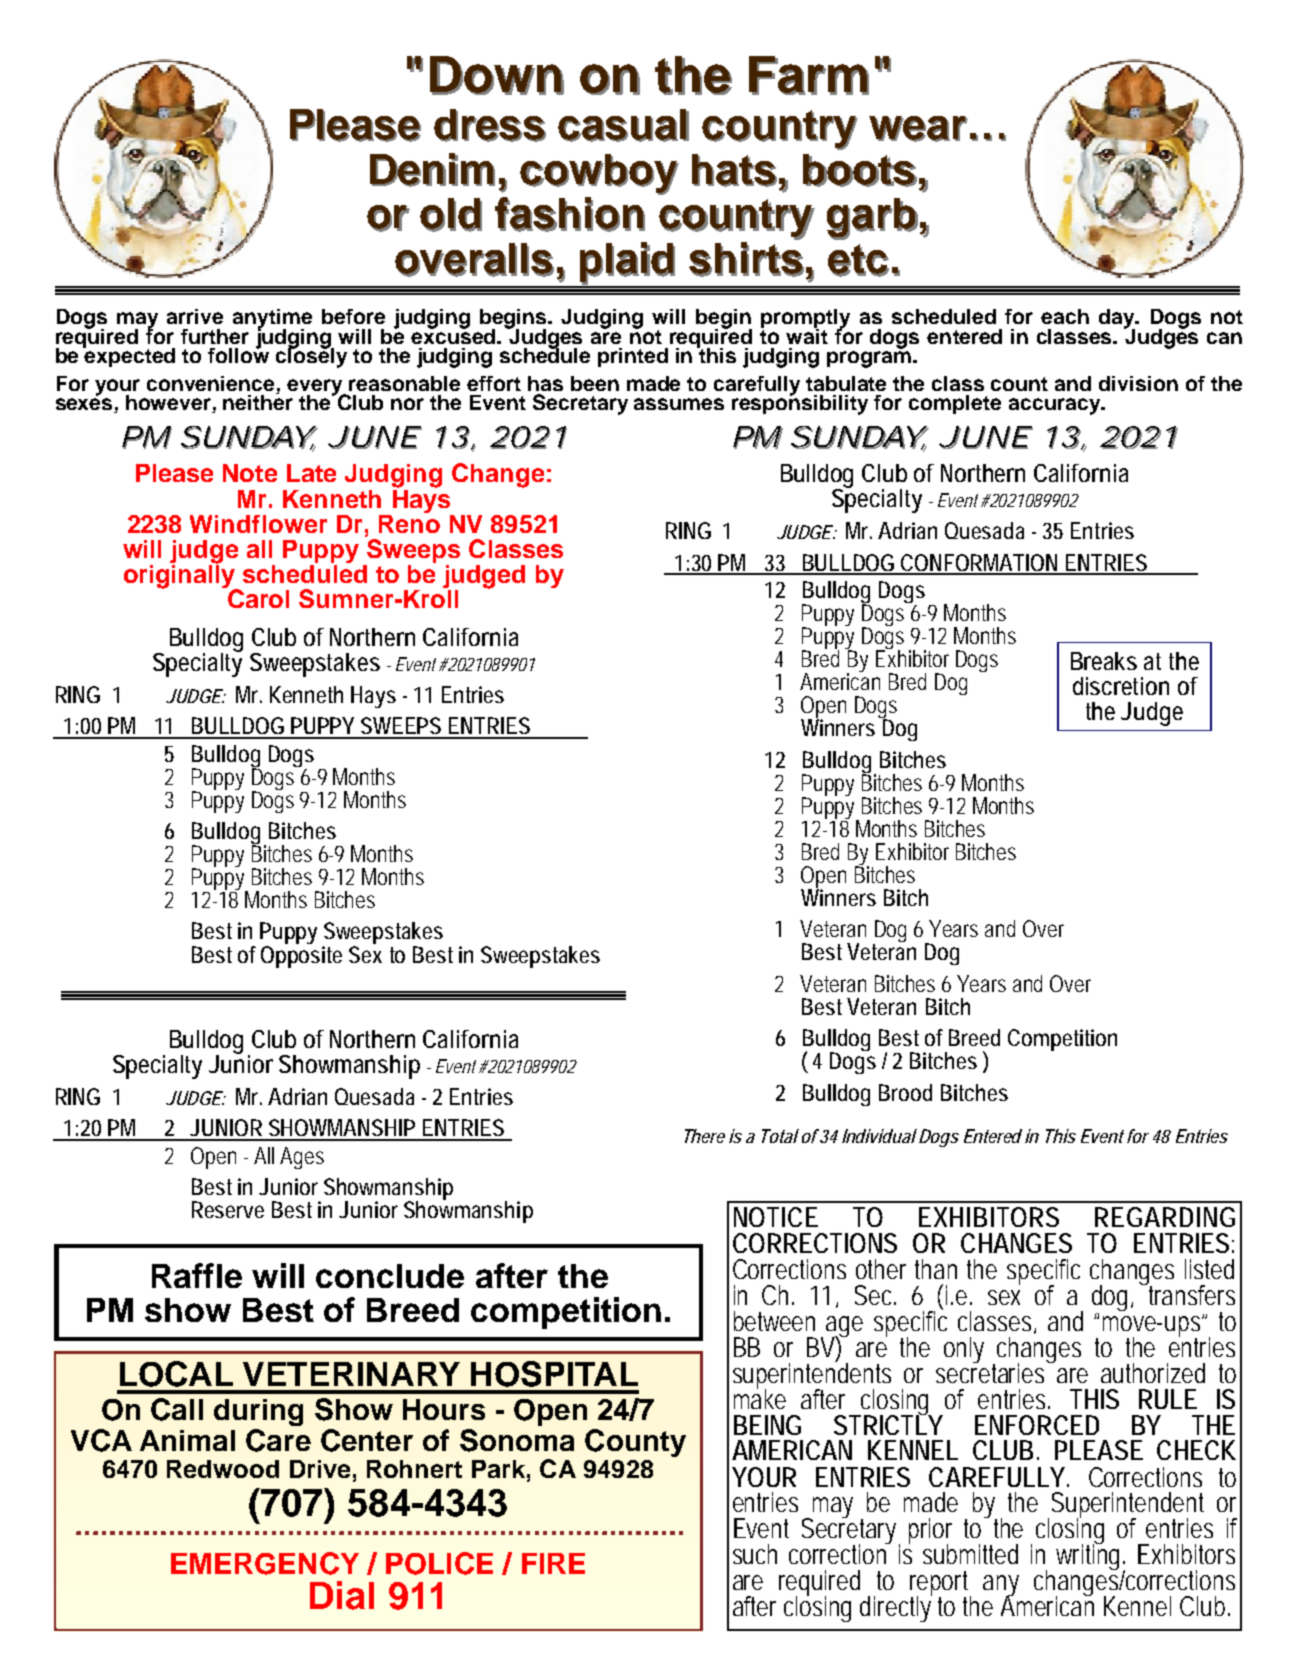  I want to click on follow, so click(238, 354).
